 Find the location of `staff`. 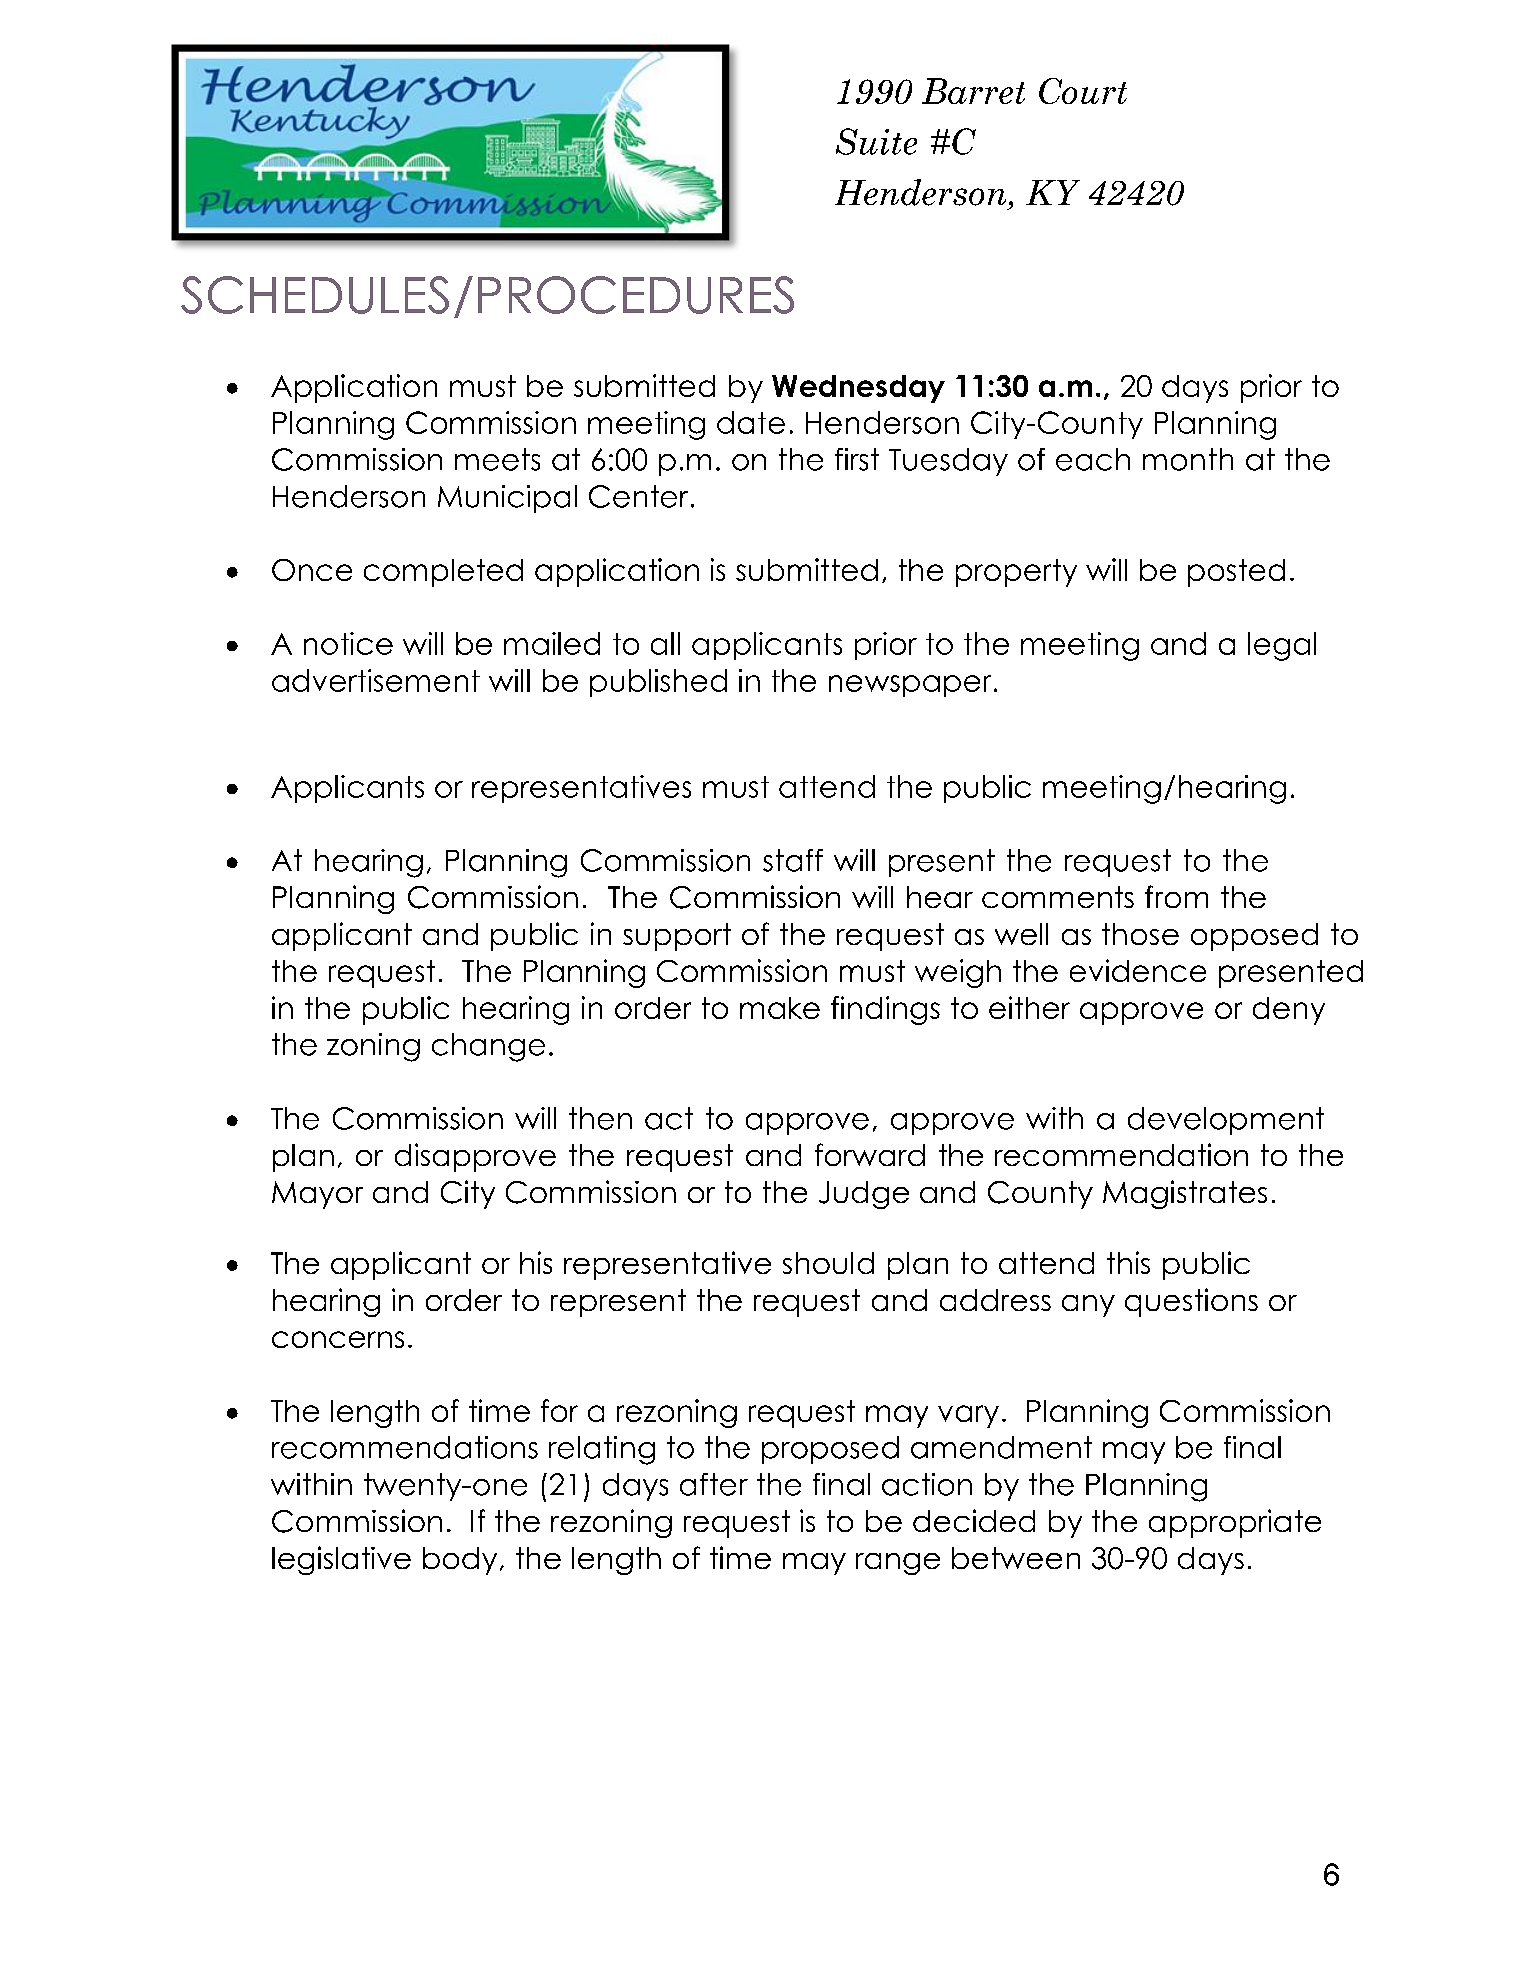

staff is located at coordinates (793, 860).
